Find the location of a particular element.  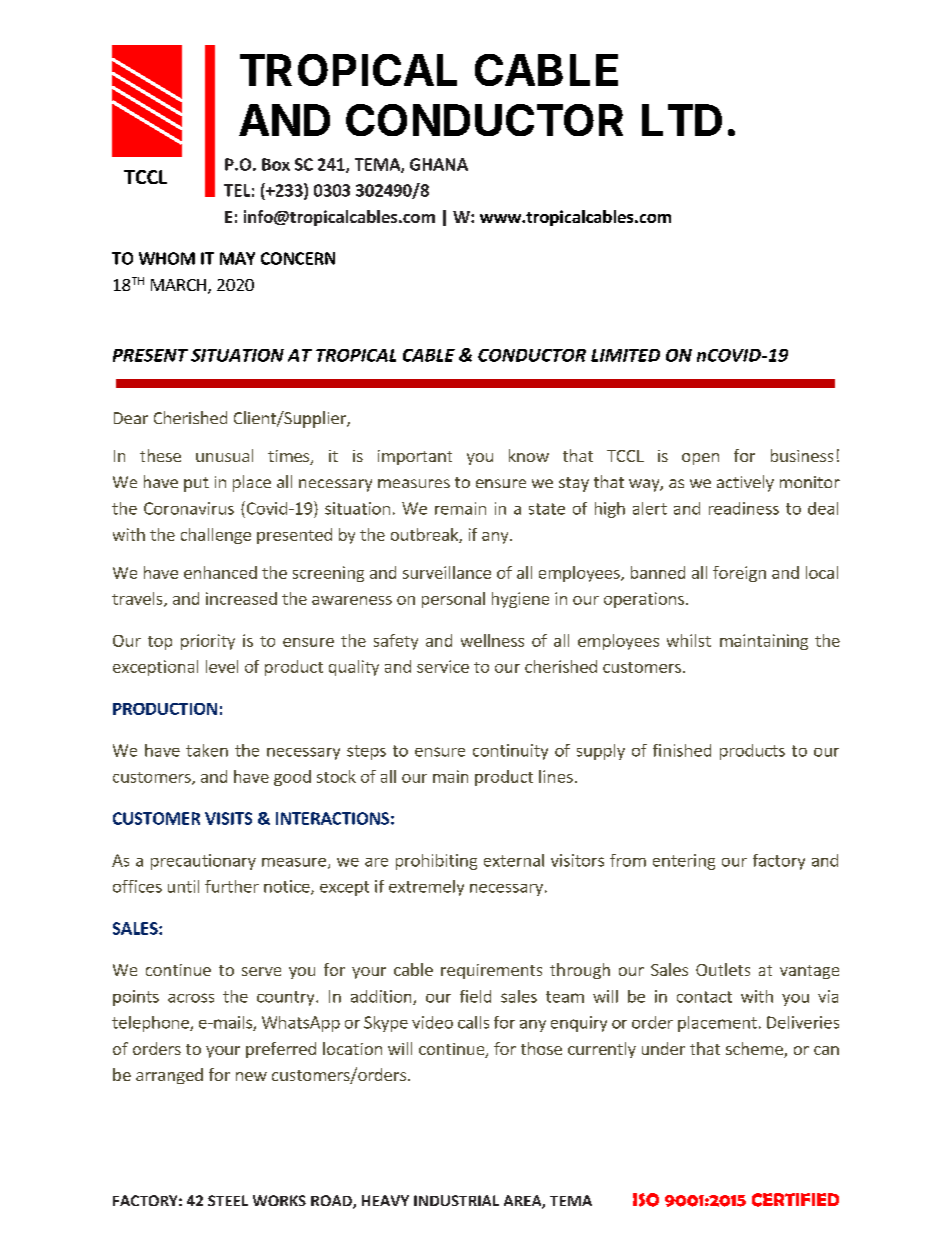

wellness is located at coordinates (492, 640).
